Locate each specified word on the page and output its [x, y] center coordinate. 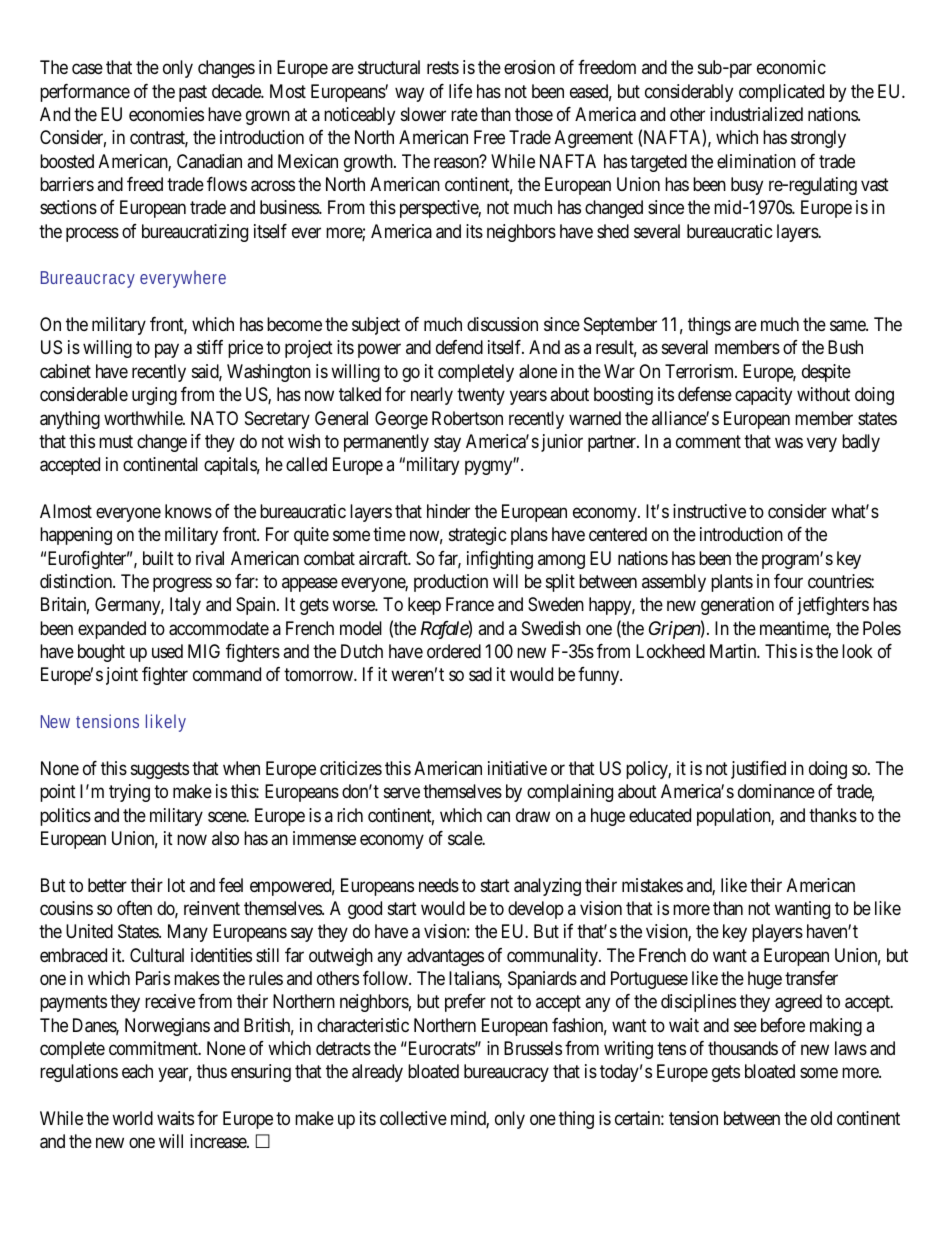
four [788, 581]
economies [166, 114]
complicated [781, 93]
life [460, 91]
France [470, 604]
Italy [185, 606]
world [132, 1118]
